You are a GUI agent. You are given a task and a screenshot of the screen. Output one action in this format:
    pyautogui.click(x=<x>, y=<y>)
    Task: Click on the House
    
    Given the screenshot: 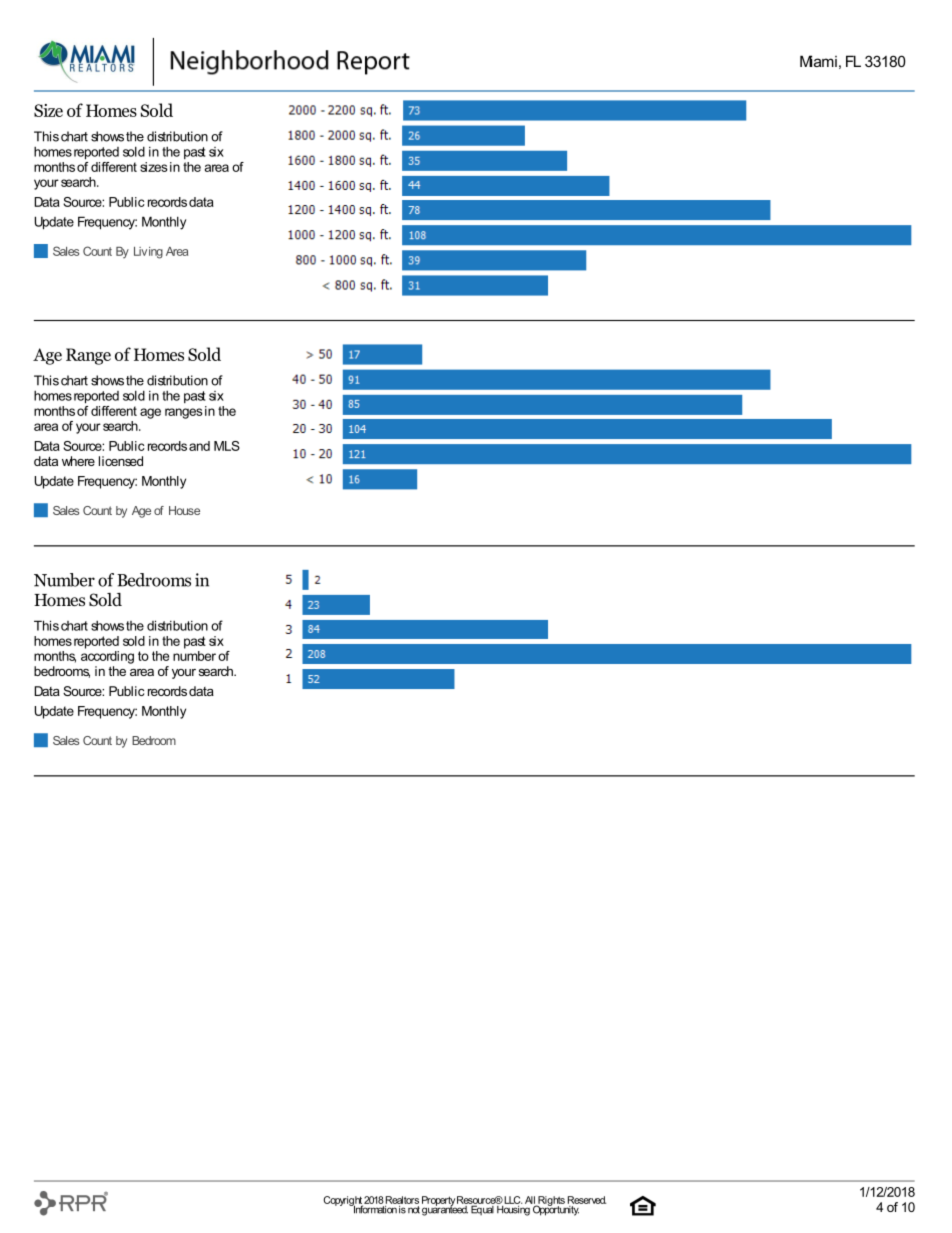 What is the action you would take?
    pyautogui.click(x=184, y=510)
